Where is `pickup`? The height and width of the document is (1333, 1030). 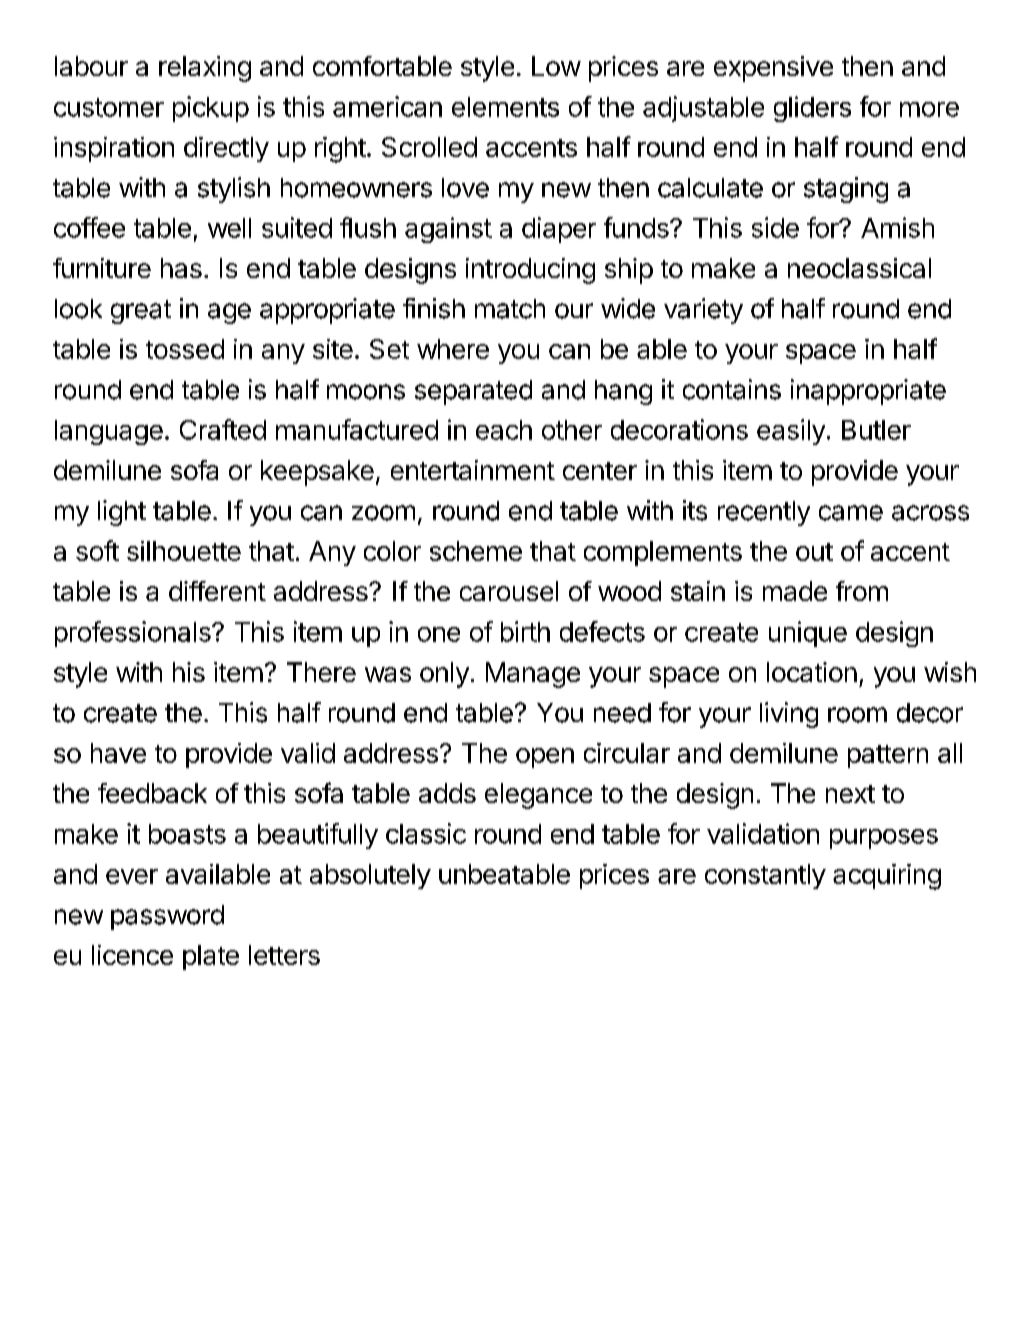 pickup is located at coordinates (211, 109).
